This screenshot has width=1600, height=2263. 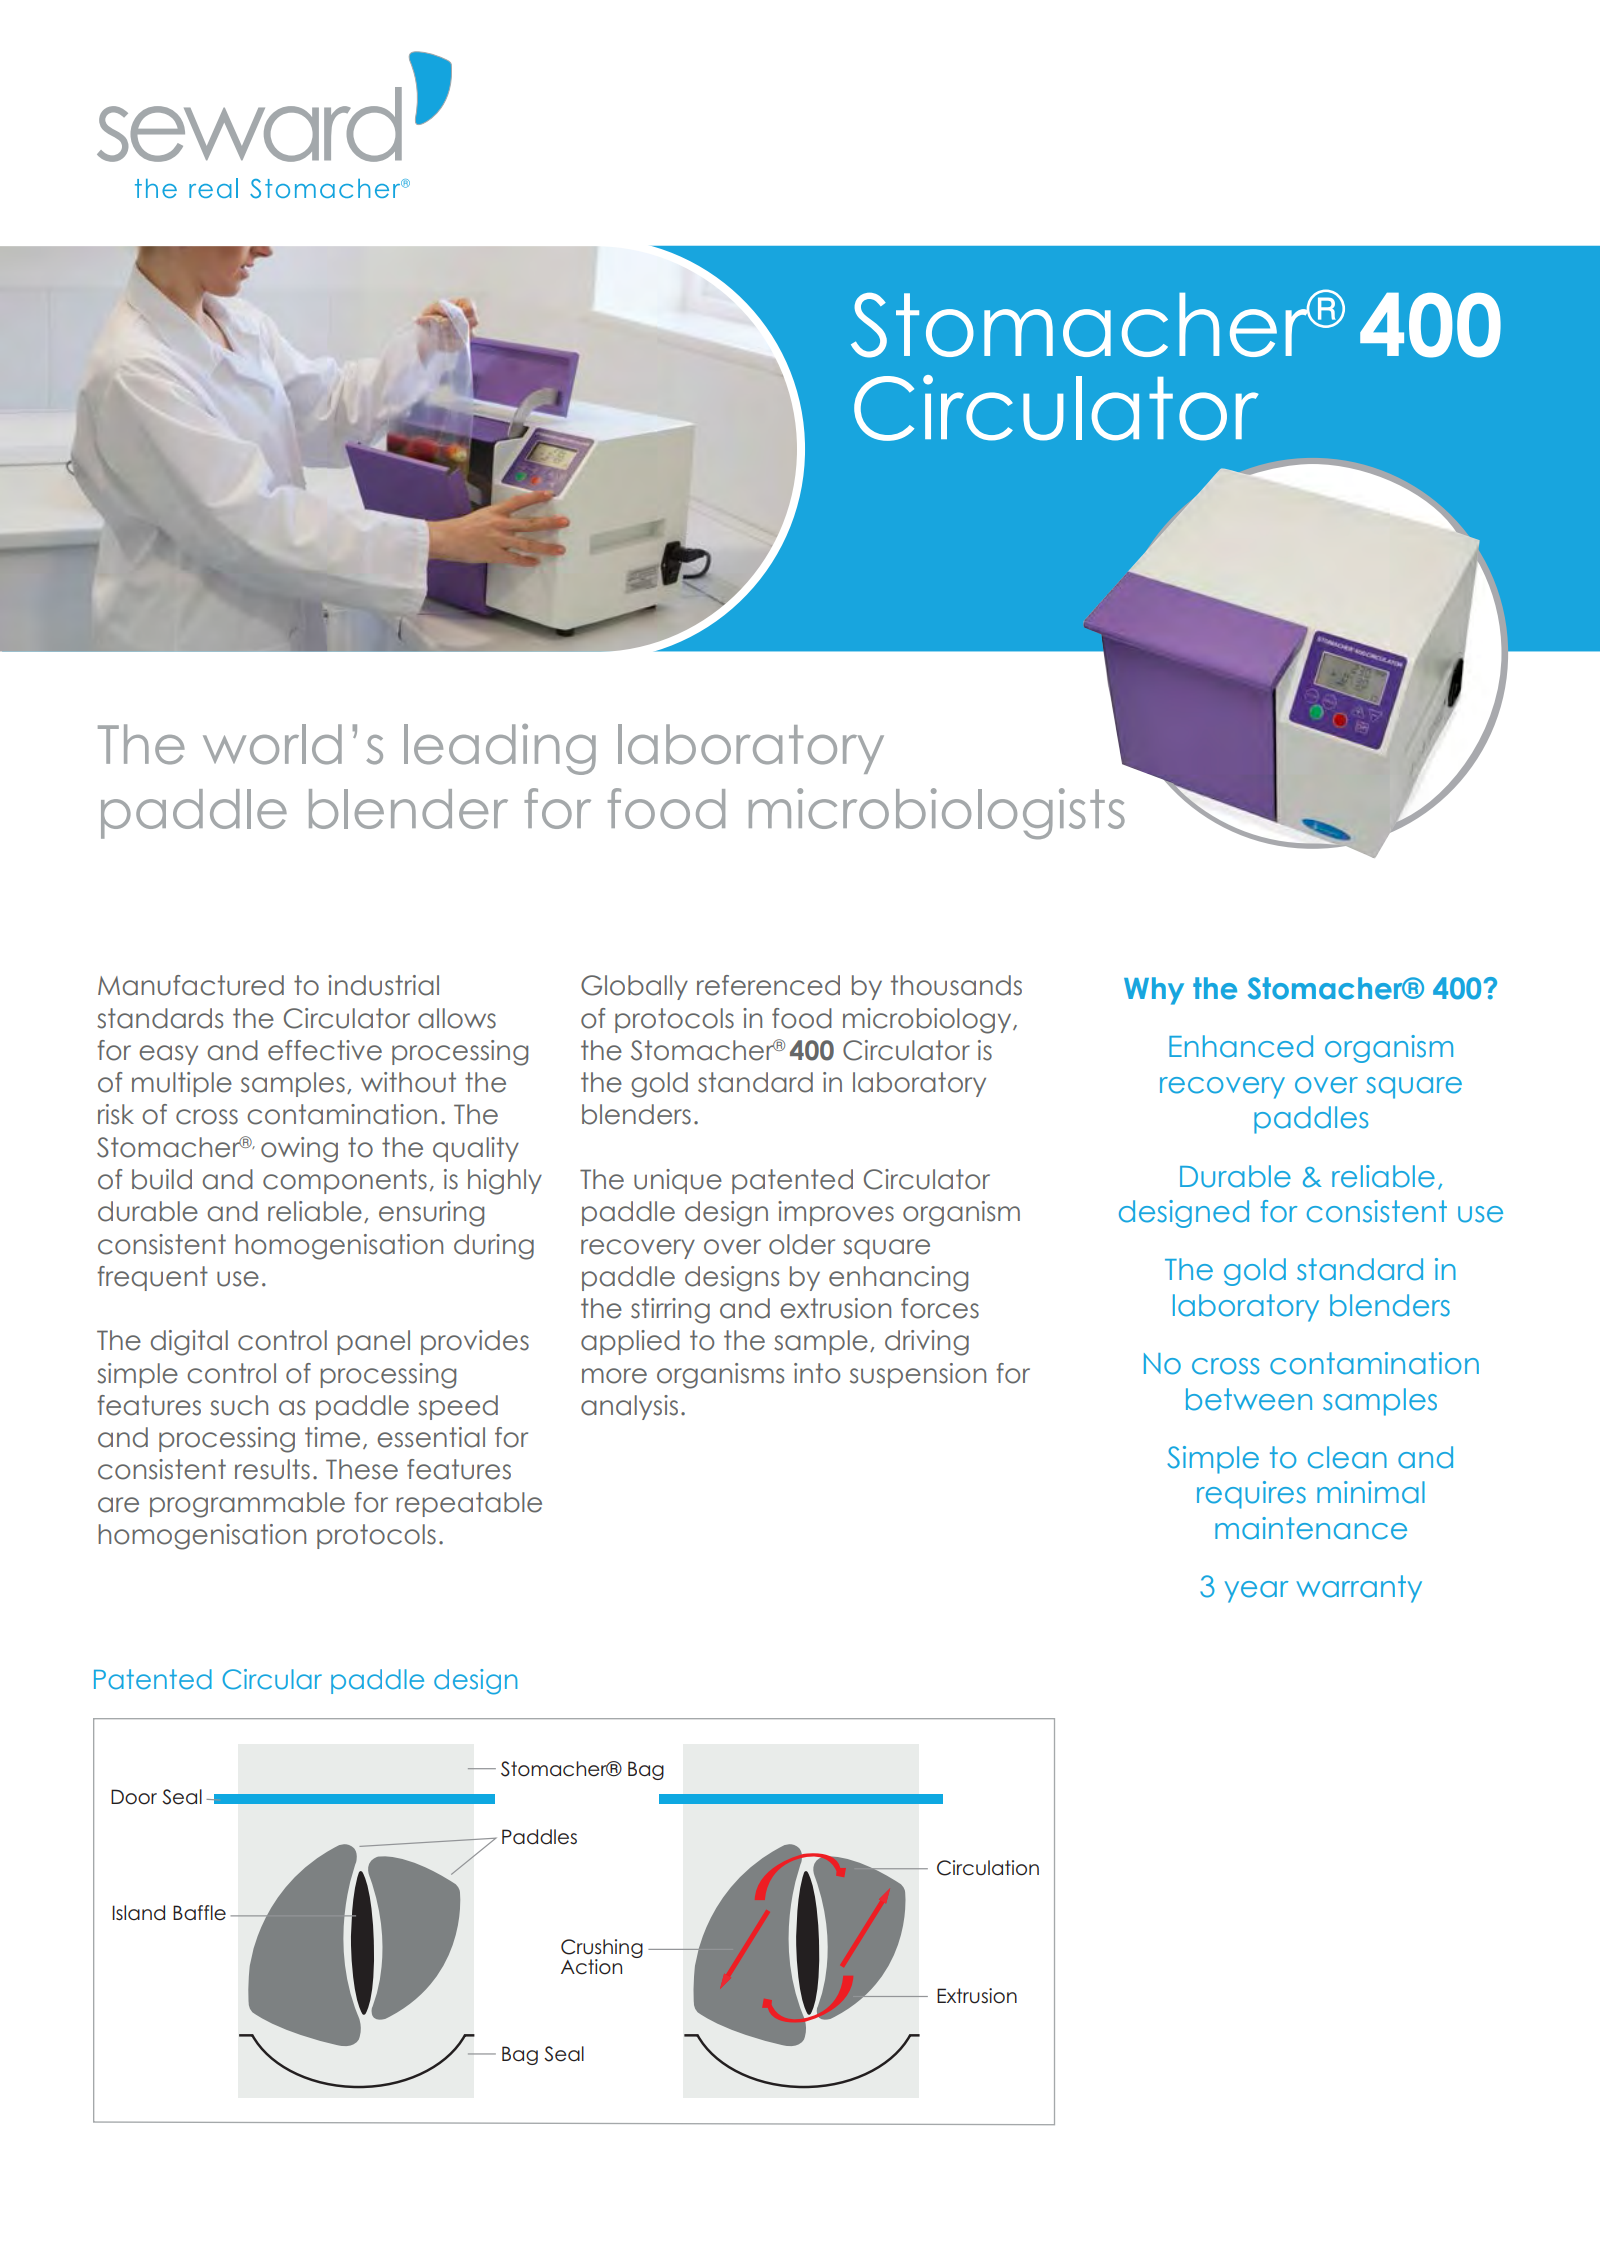 I want to click on leading, so click(x=500, y=749).
